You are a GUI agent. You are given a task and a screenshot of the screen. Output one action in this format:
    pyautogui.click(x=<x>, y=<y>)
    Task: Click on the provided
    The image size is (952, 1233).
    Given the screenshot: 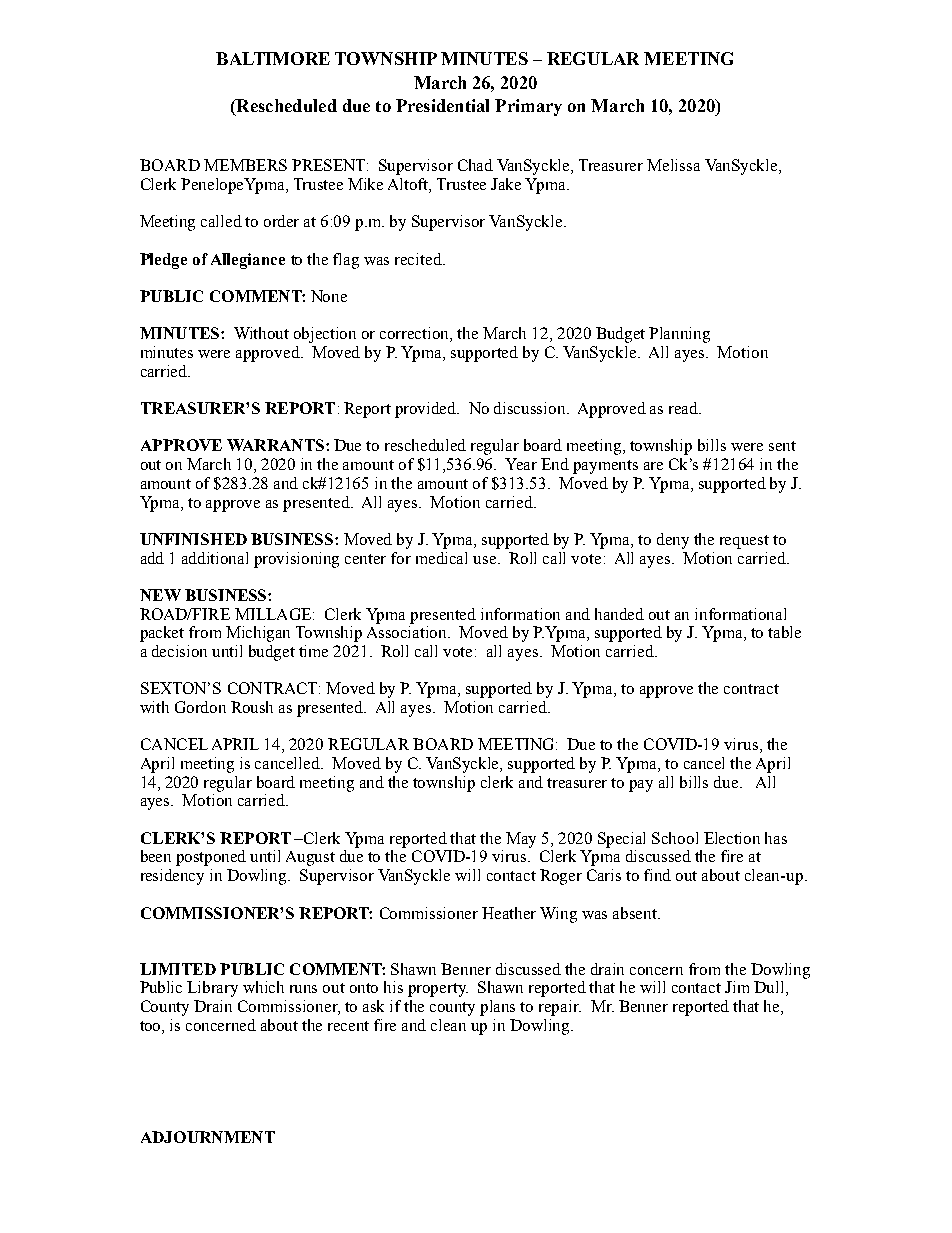 What is the action you would take?
    pyautogui.click(x=427, y=410)
